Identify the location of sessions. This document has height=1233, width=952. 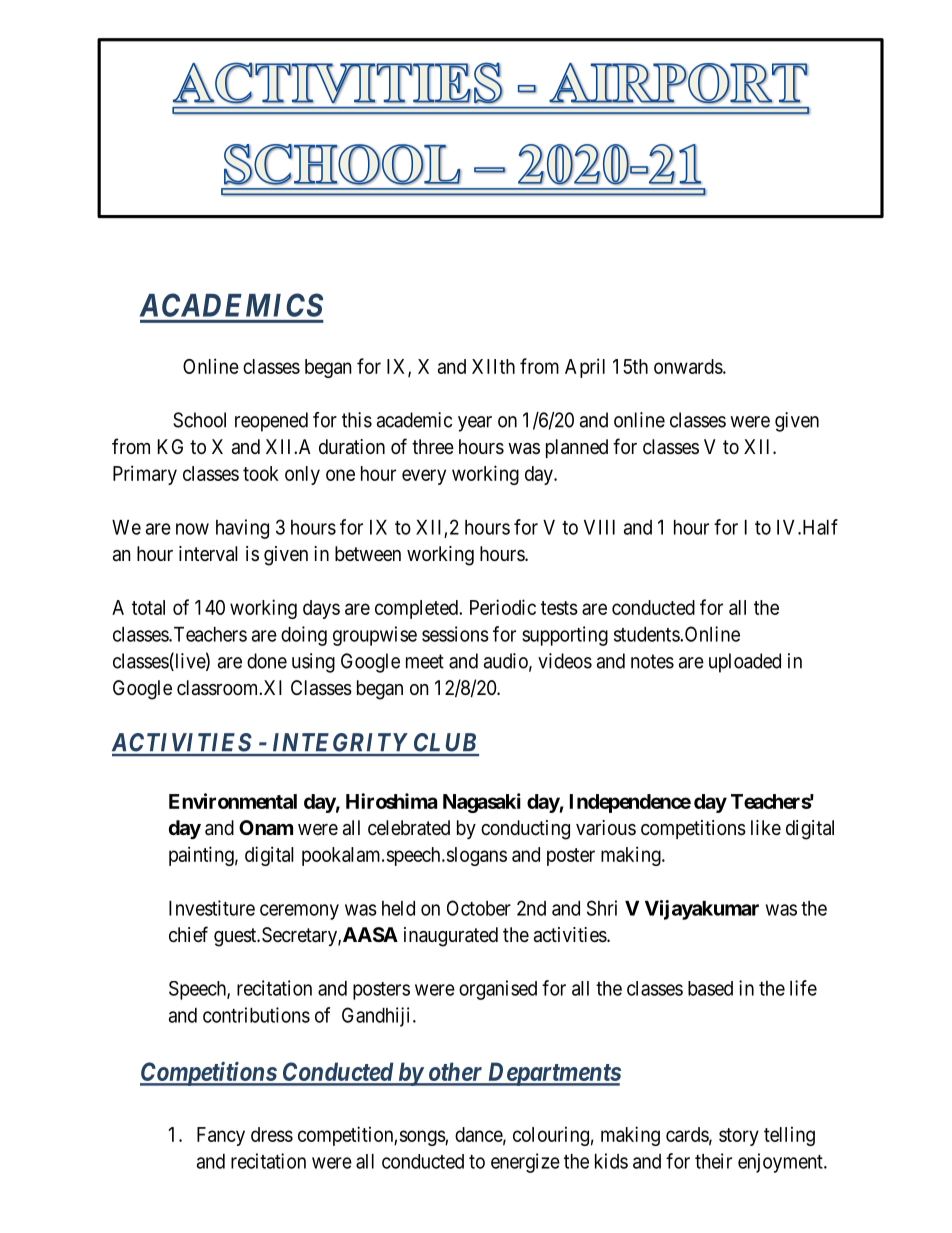
(455, 634).
